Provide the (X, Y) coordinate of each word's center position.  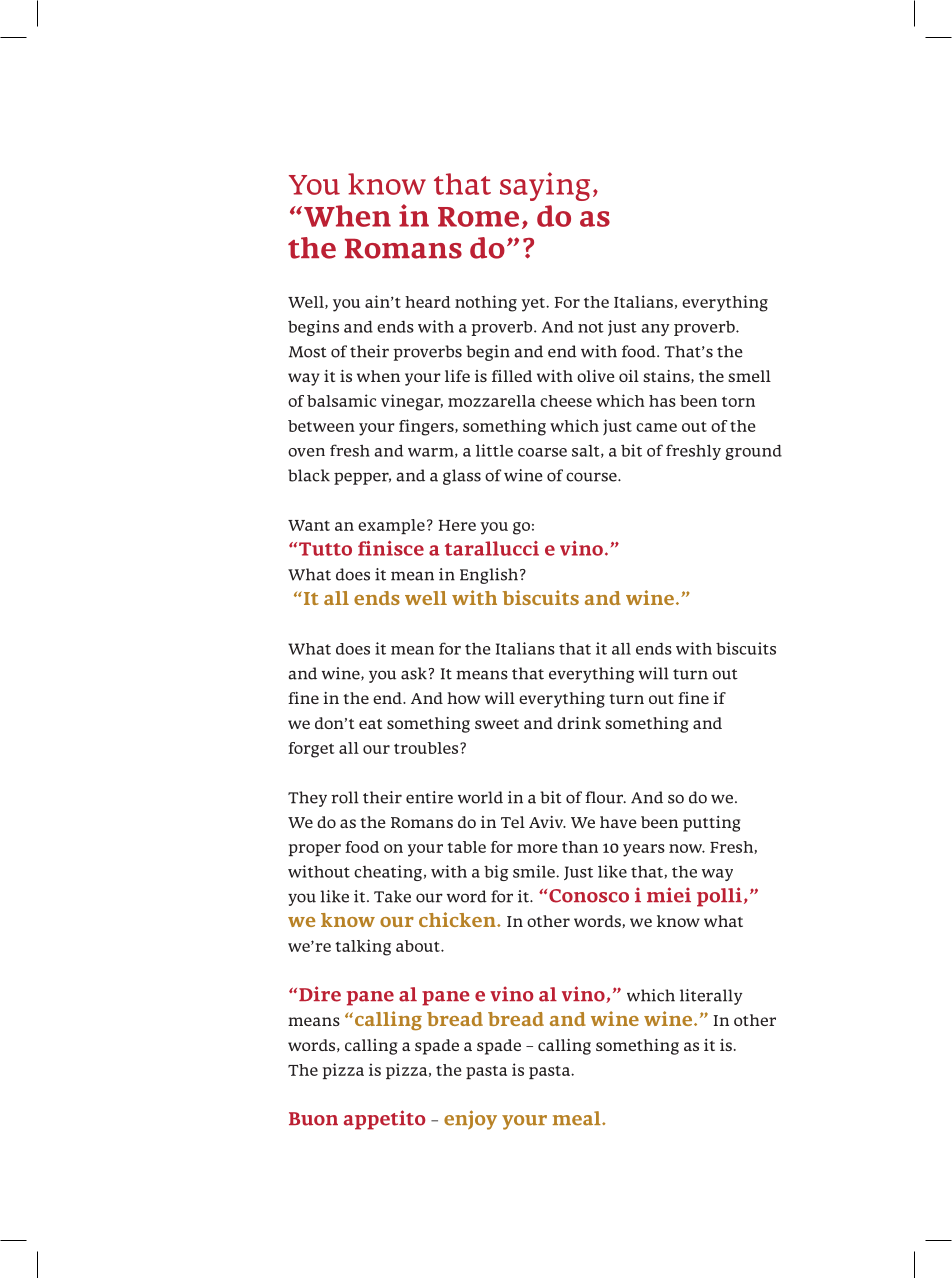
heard (427, 302)
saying (545, 186)
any (655, 330)
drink (579, 723)
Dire (320, 994)
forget (311, 750)
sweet (497, 724)
